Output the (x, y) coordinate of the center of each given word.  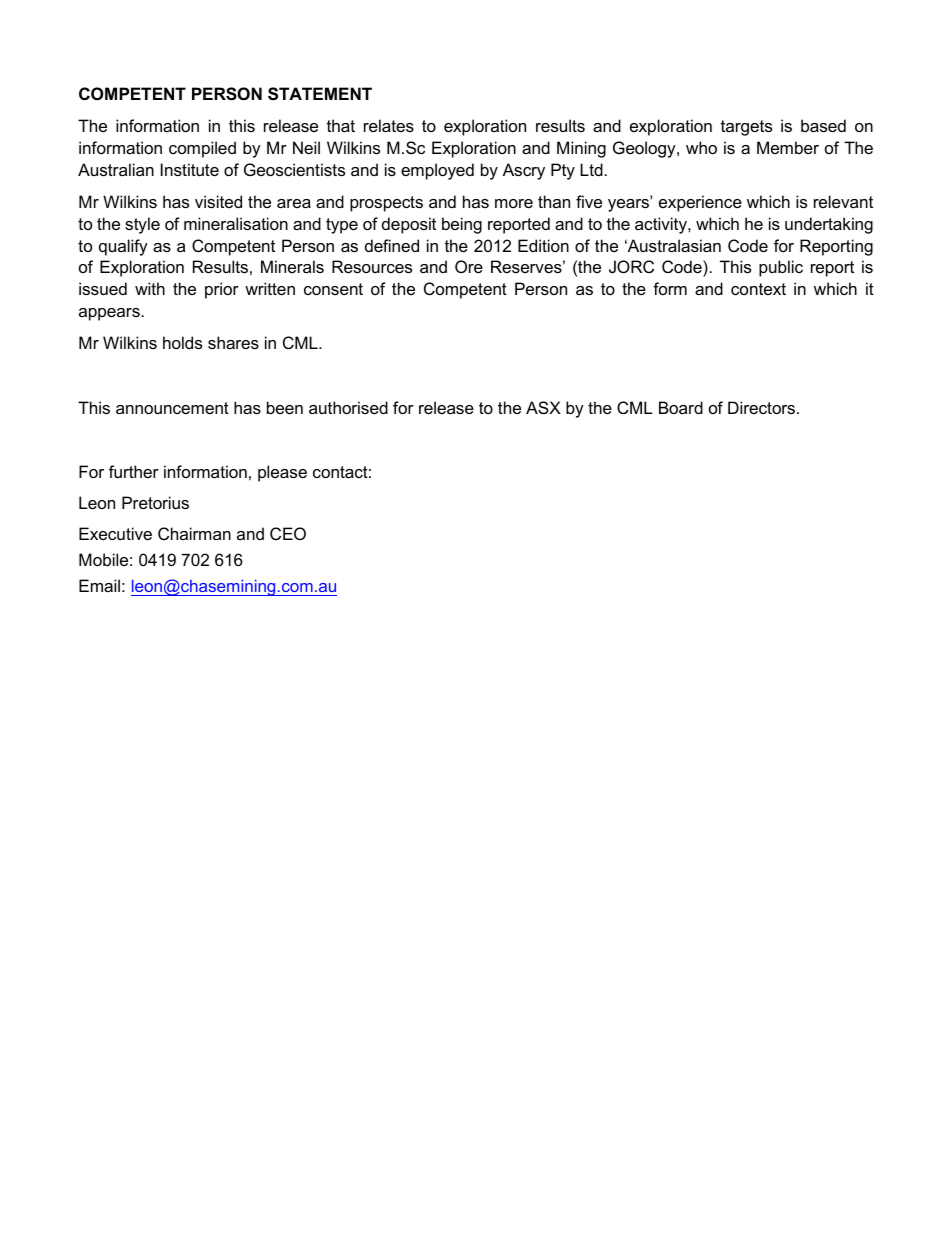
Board (681, 407)
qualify (123, 247)
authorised (348, 407)
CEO (288, 533)
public (781, 268)
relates (389, 125)
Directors (763, 407)
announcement (172, 408)
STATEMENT (320, 94)
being (462, 225)
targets (746, 128)
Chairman (194, 533)
